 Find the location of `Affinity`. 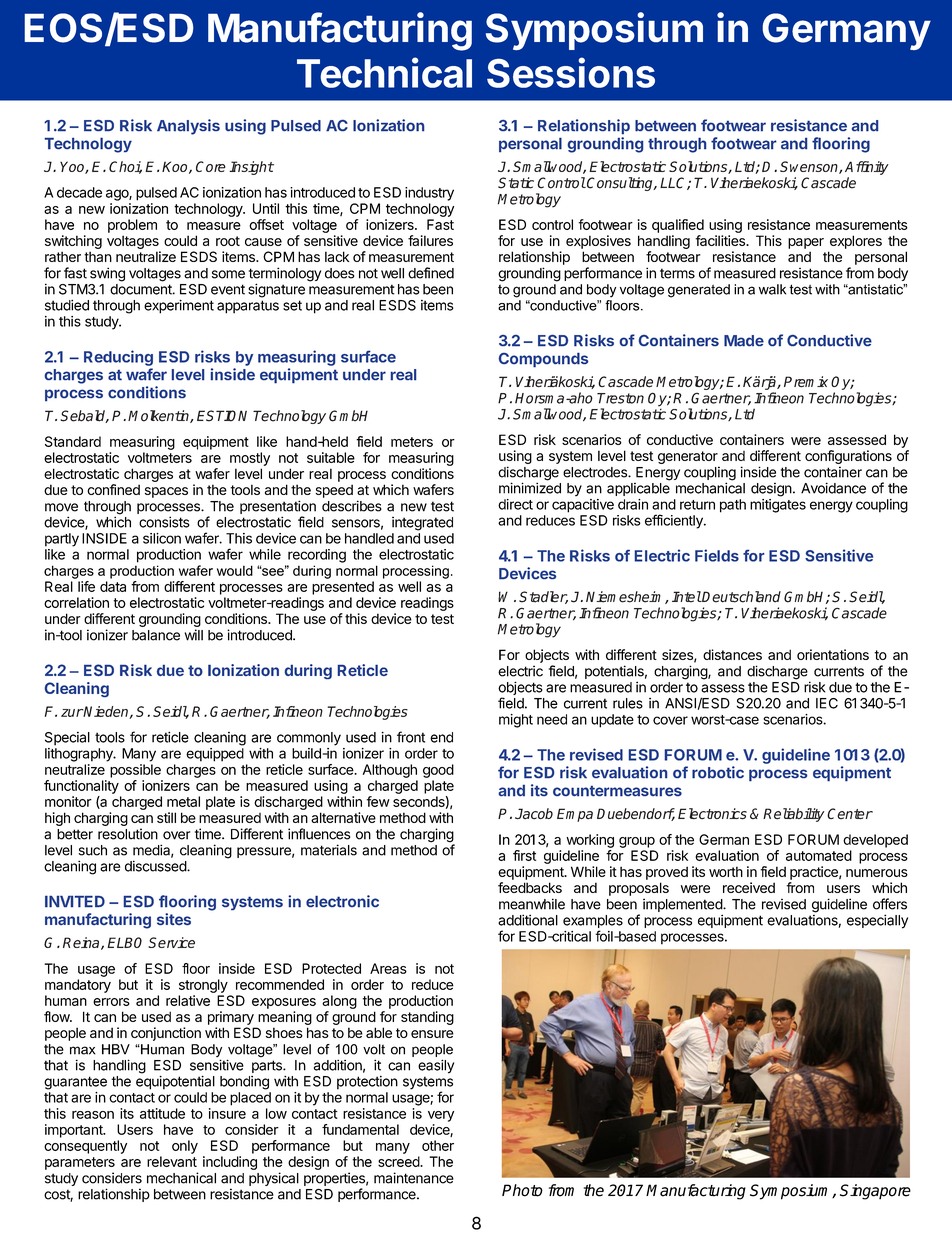

Affinity is located at coordinates (867, 168).
